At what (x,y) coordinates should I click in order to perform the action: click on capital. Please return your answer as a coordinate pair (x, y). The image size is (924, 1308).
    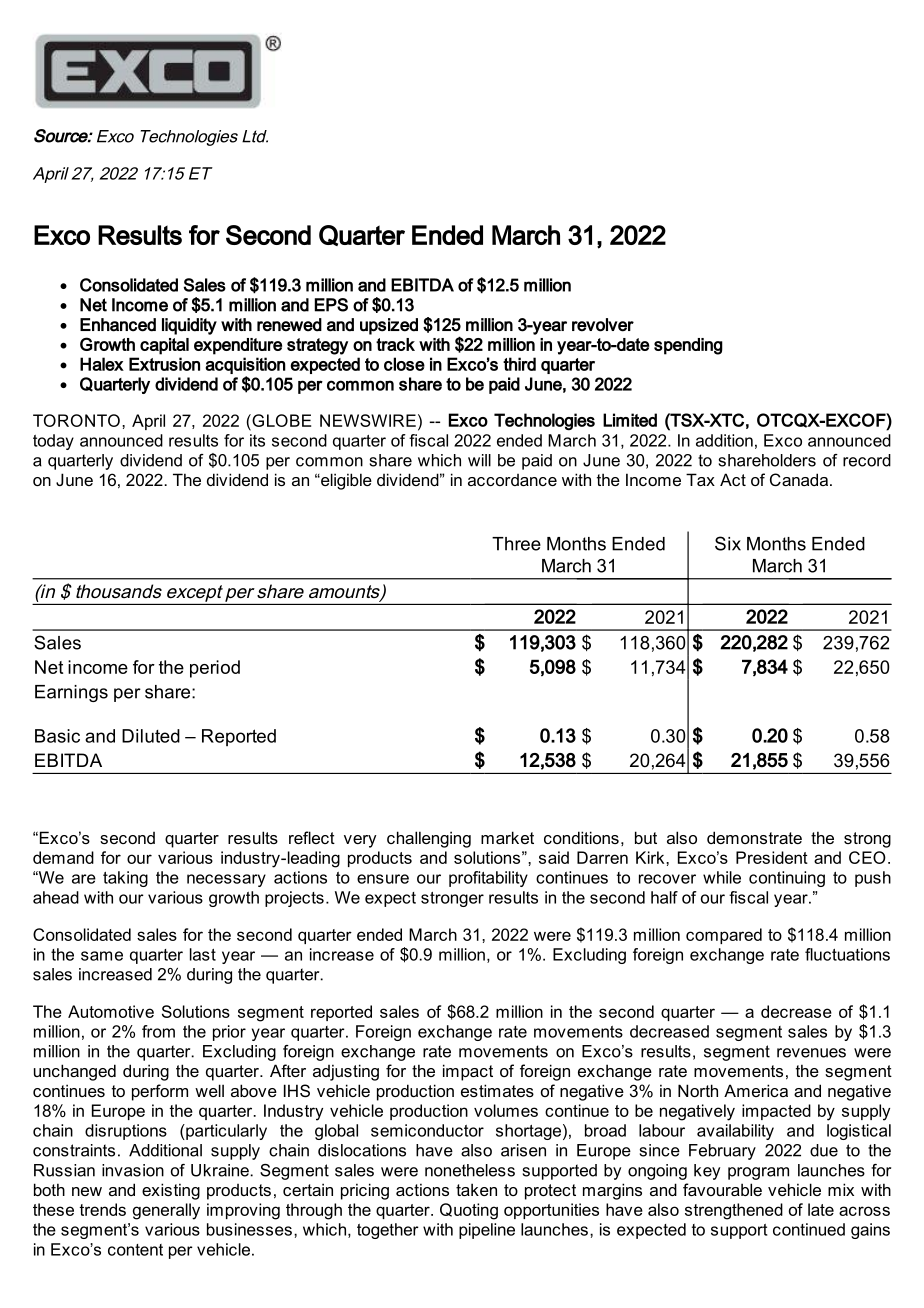
    Looking at the image, I should click on (164, 346).
